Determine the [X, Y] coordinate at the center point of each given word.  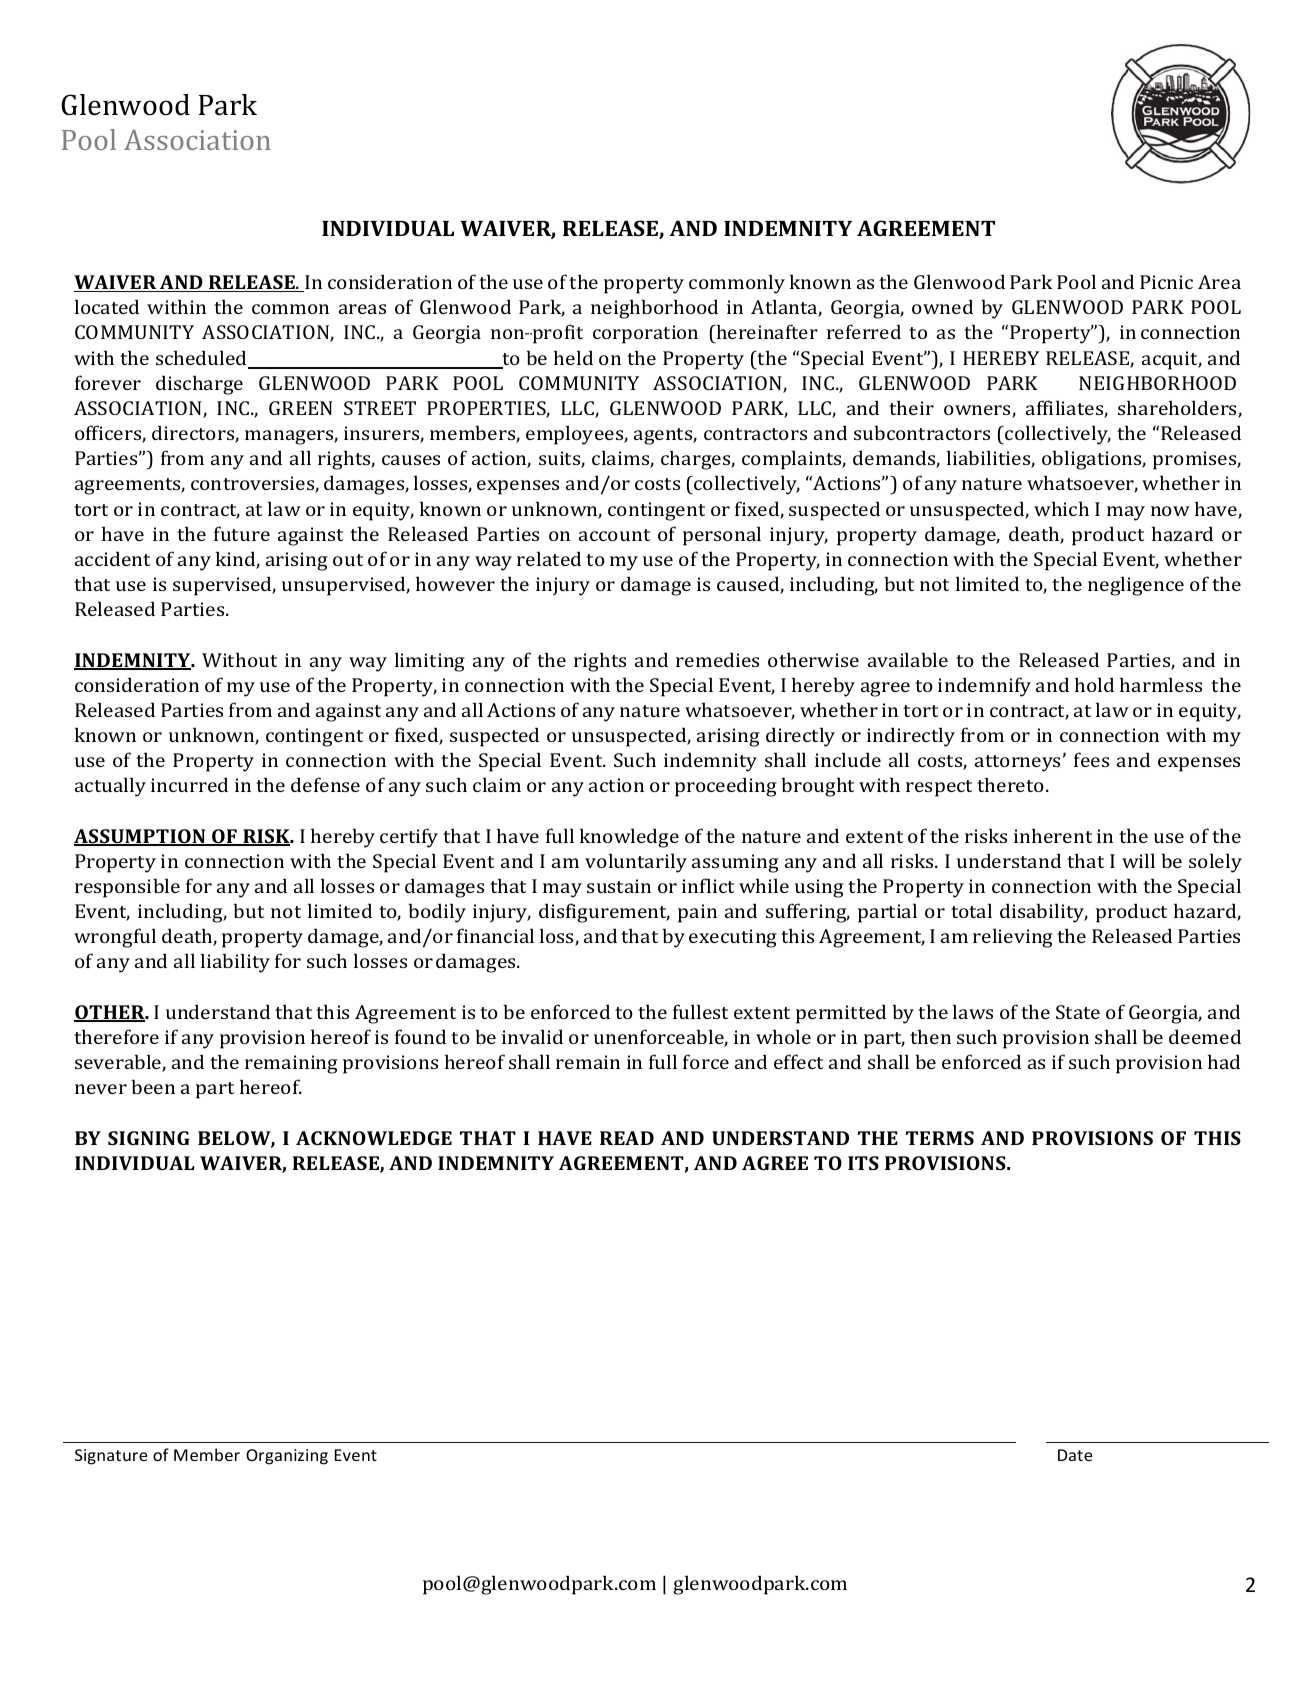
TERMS [940, 1138]
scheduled [202, 359]
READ [627, 1138]
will [1138, 860]
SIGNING [149, 1138]
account [614, 535]
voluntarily [636, 863]
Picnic [1166, 282]
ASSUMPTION [141, 837]
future [242, 533]
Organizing [287, 1457]
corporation [645, 334]
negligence [1136, 586]
